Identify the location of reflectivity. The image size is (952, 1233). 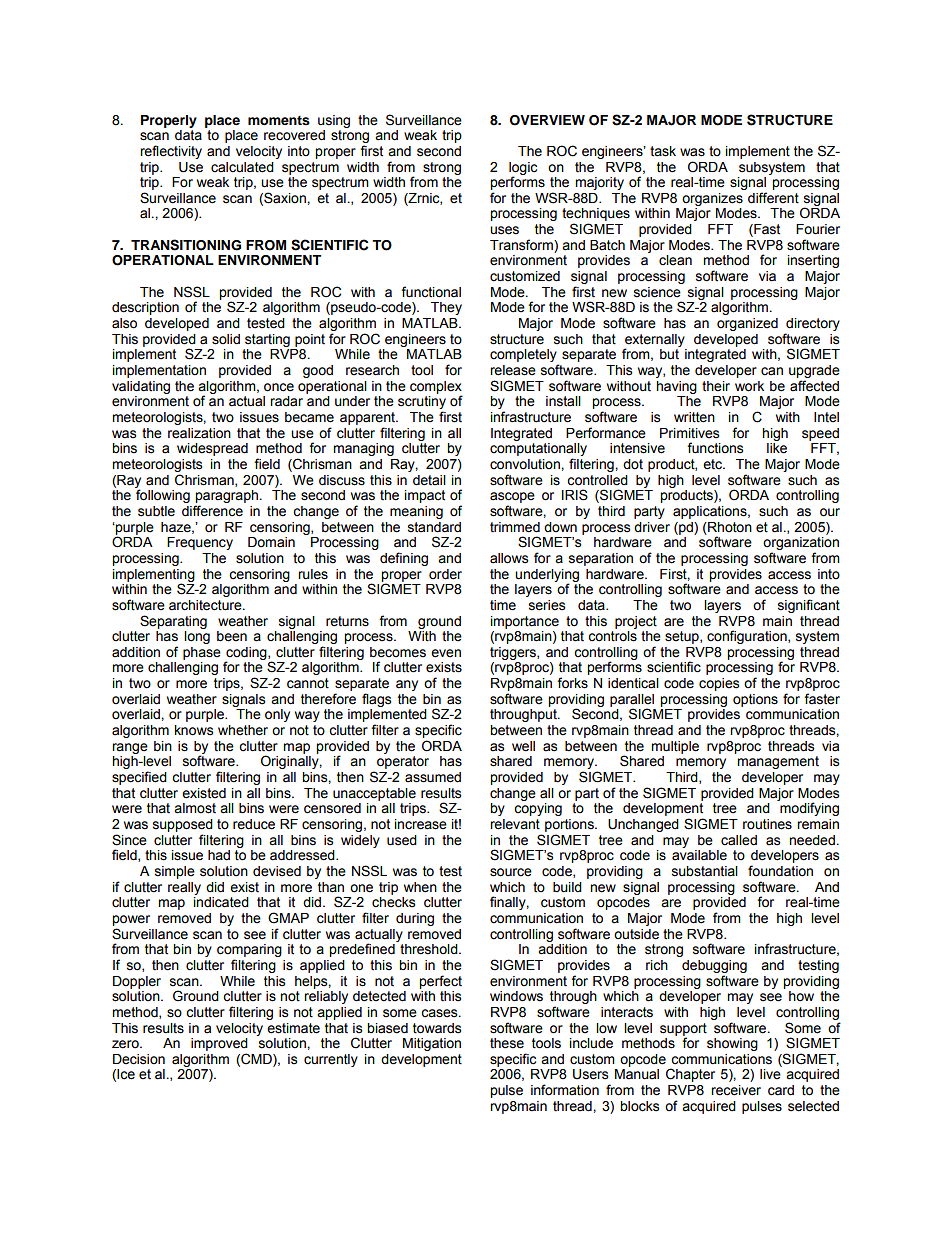
(171, 152).
